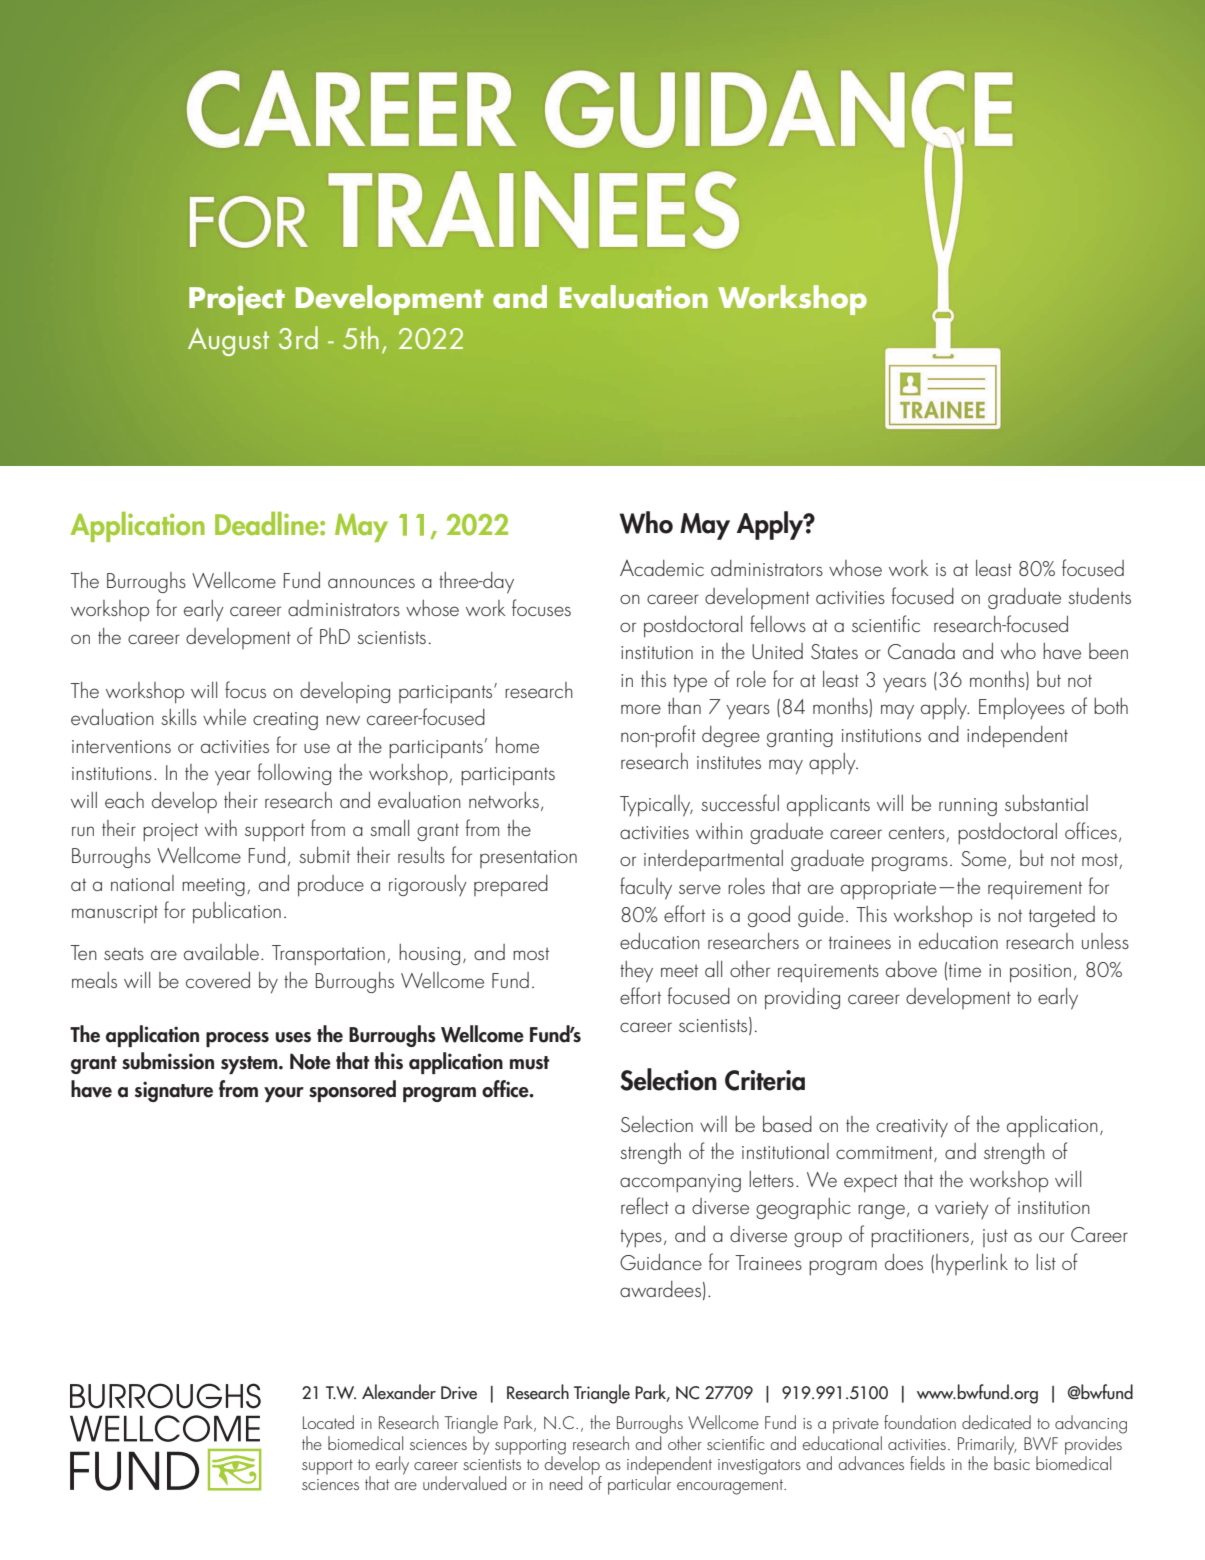 This image has width=1205, height=1560. I want to click on Deadline, so click(268, 524).
